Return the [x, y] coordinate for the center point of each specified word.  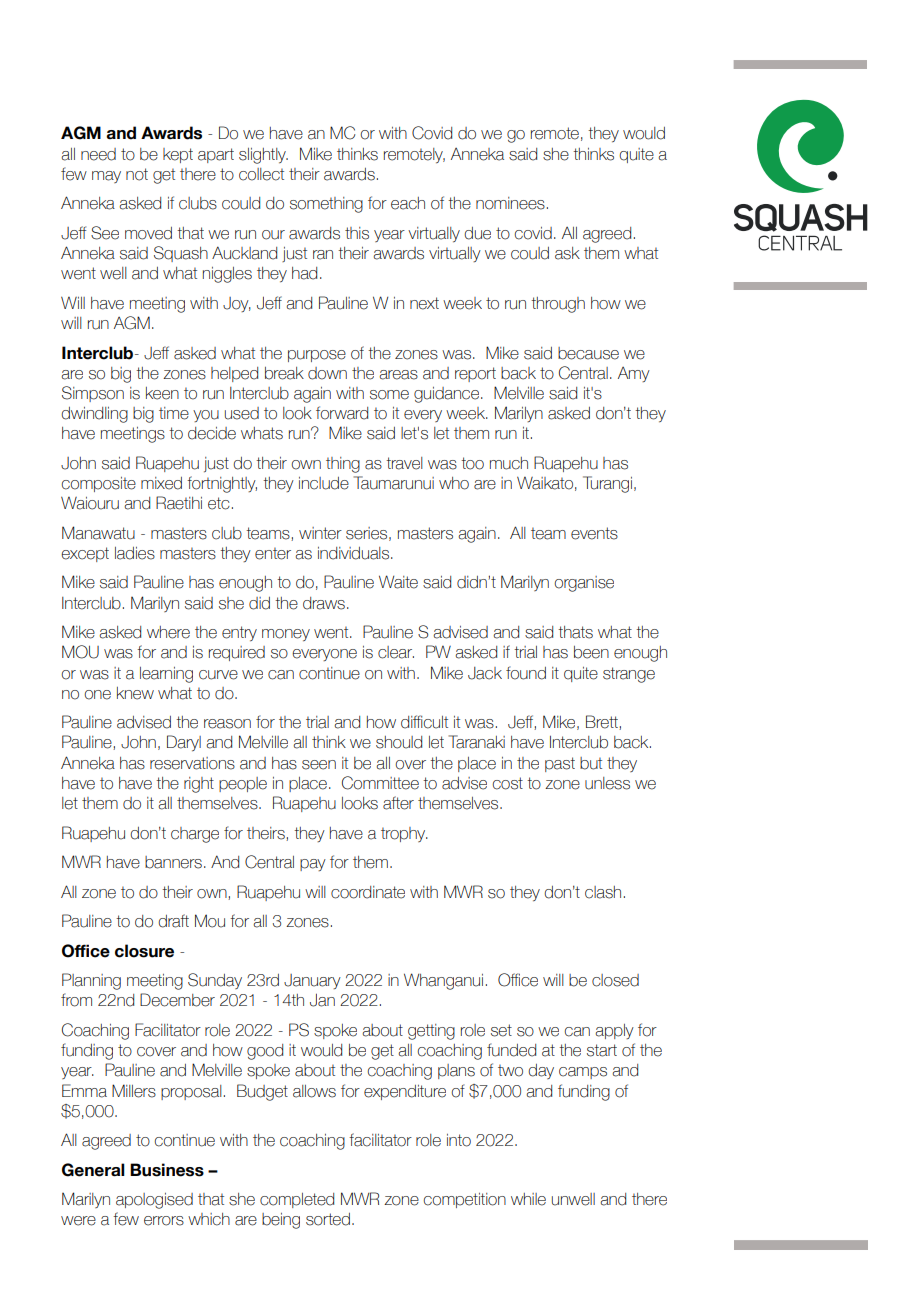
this [357, 233]
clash [603, 892]
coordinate [368, 892]
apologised [154, 1201]
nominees [510, 203]
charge [195, 835]
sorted [328, 1219]
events [594, 533]
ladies [135, 553]
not [137, 174]
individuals [355, 553]
